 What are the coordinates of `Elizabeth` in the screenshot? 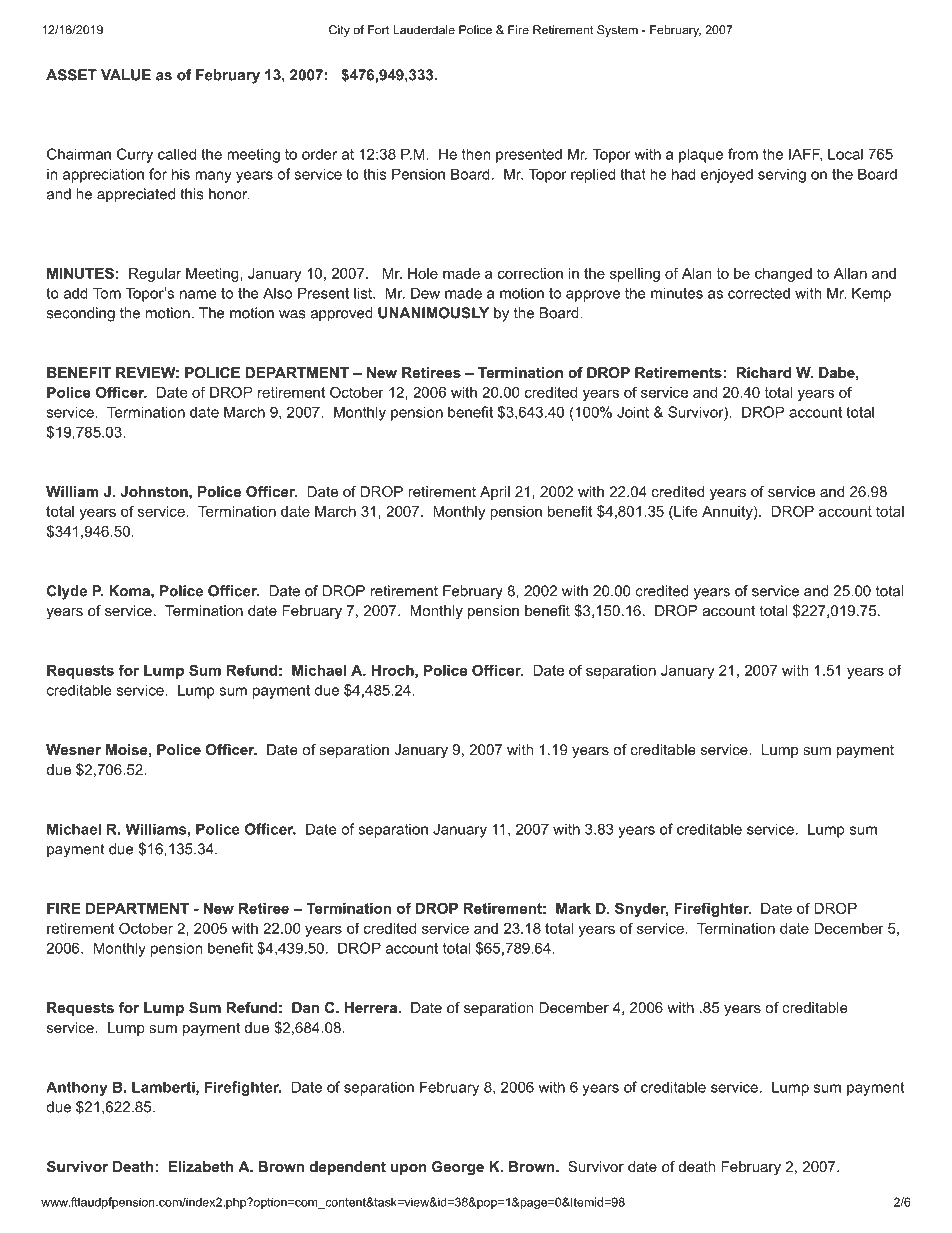 It's located at (201, 1166).
